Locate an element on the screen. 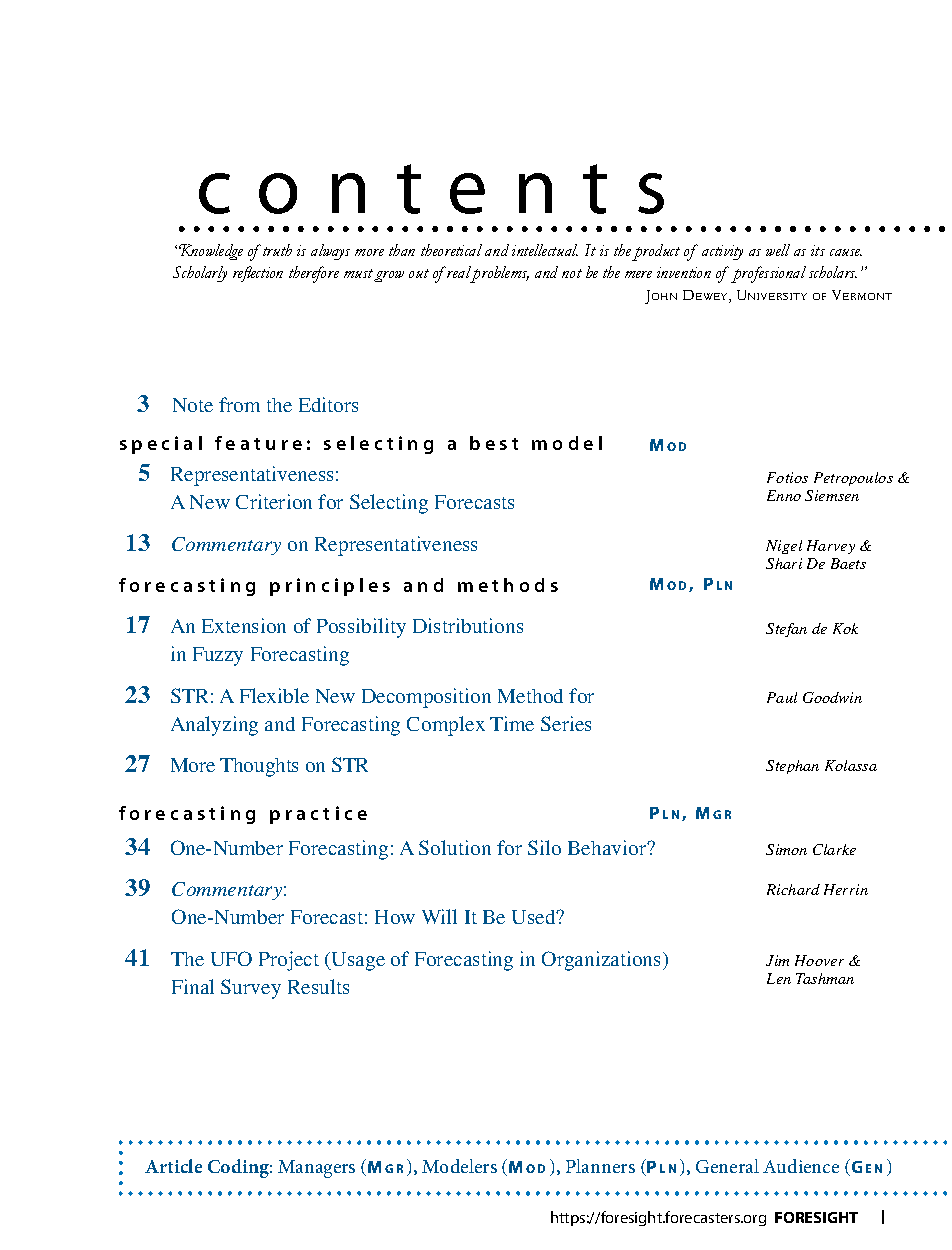 The width and height of the screenshot is (952, 1250). intellectual is located at coordinates (545, 250).
